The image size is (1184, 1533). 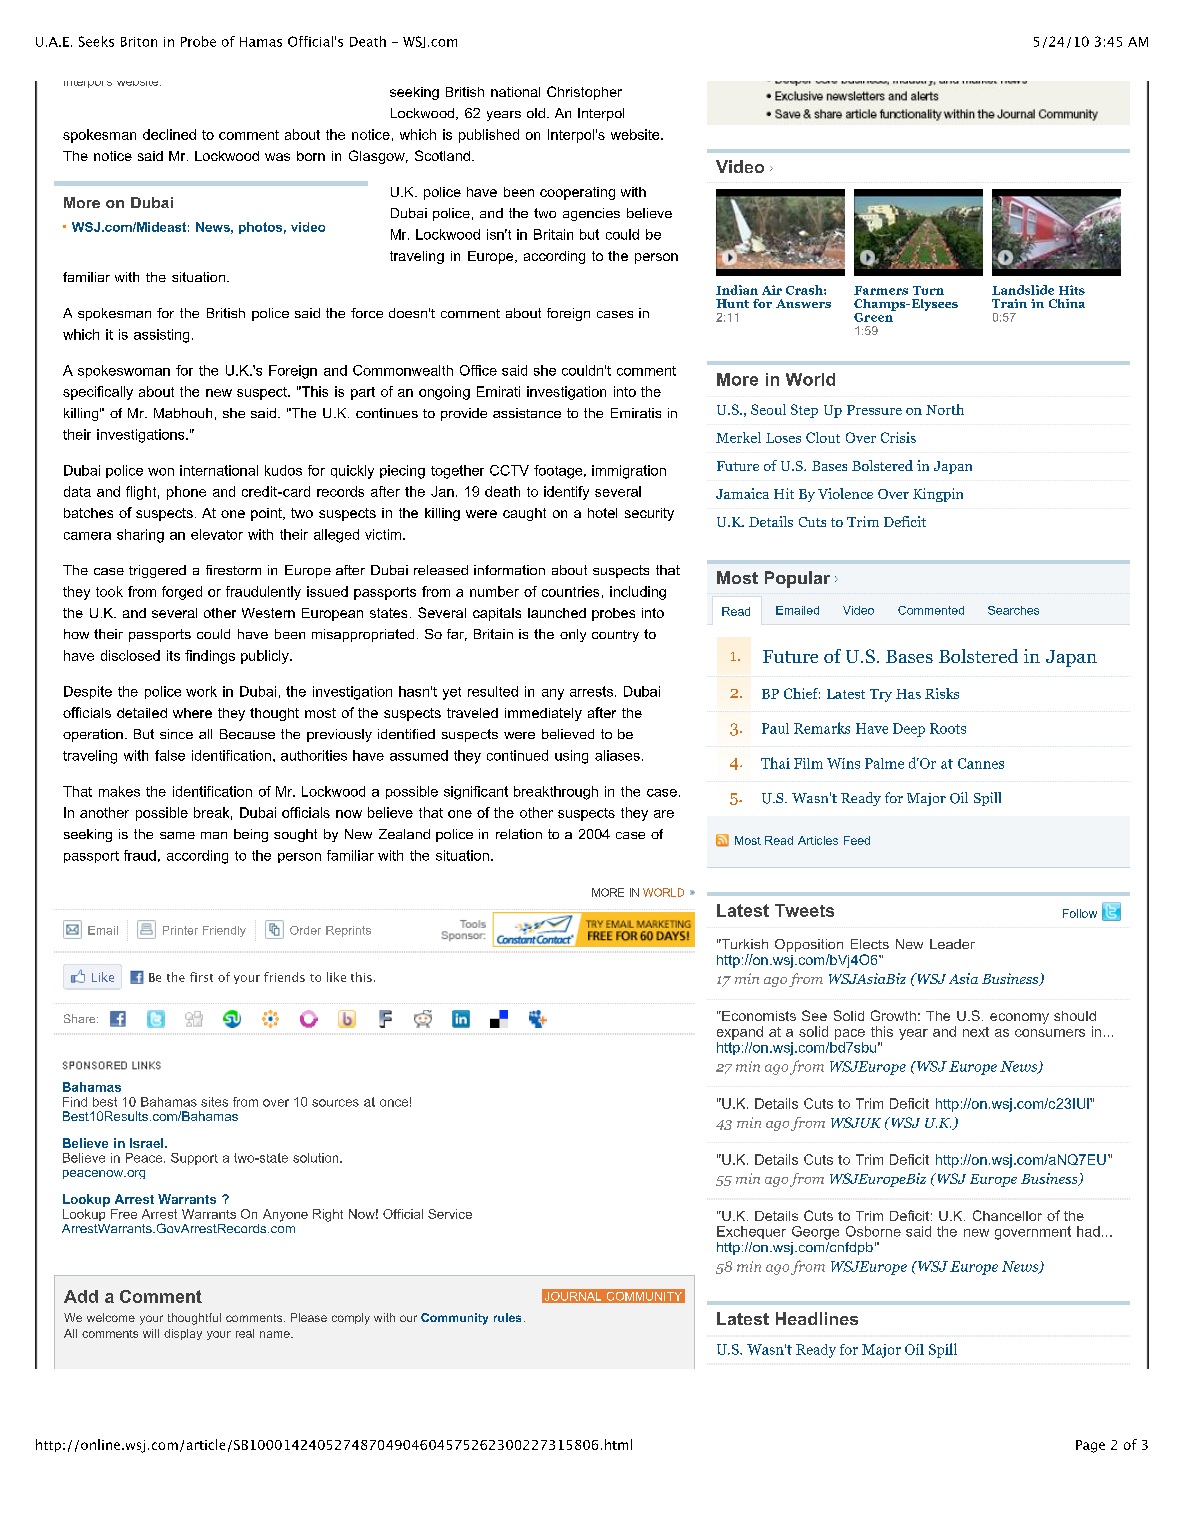 What do you see at coordinates (507, 1317) in the page?
I see `rules` at bounding box center [507, 1317].
